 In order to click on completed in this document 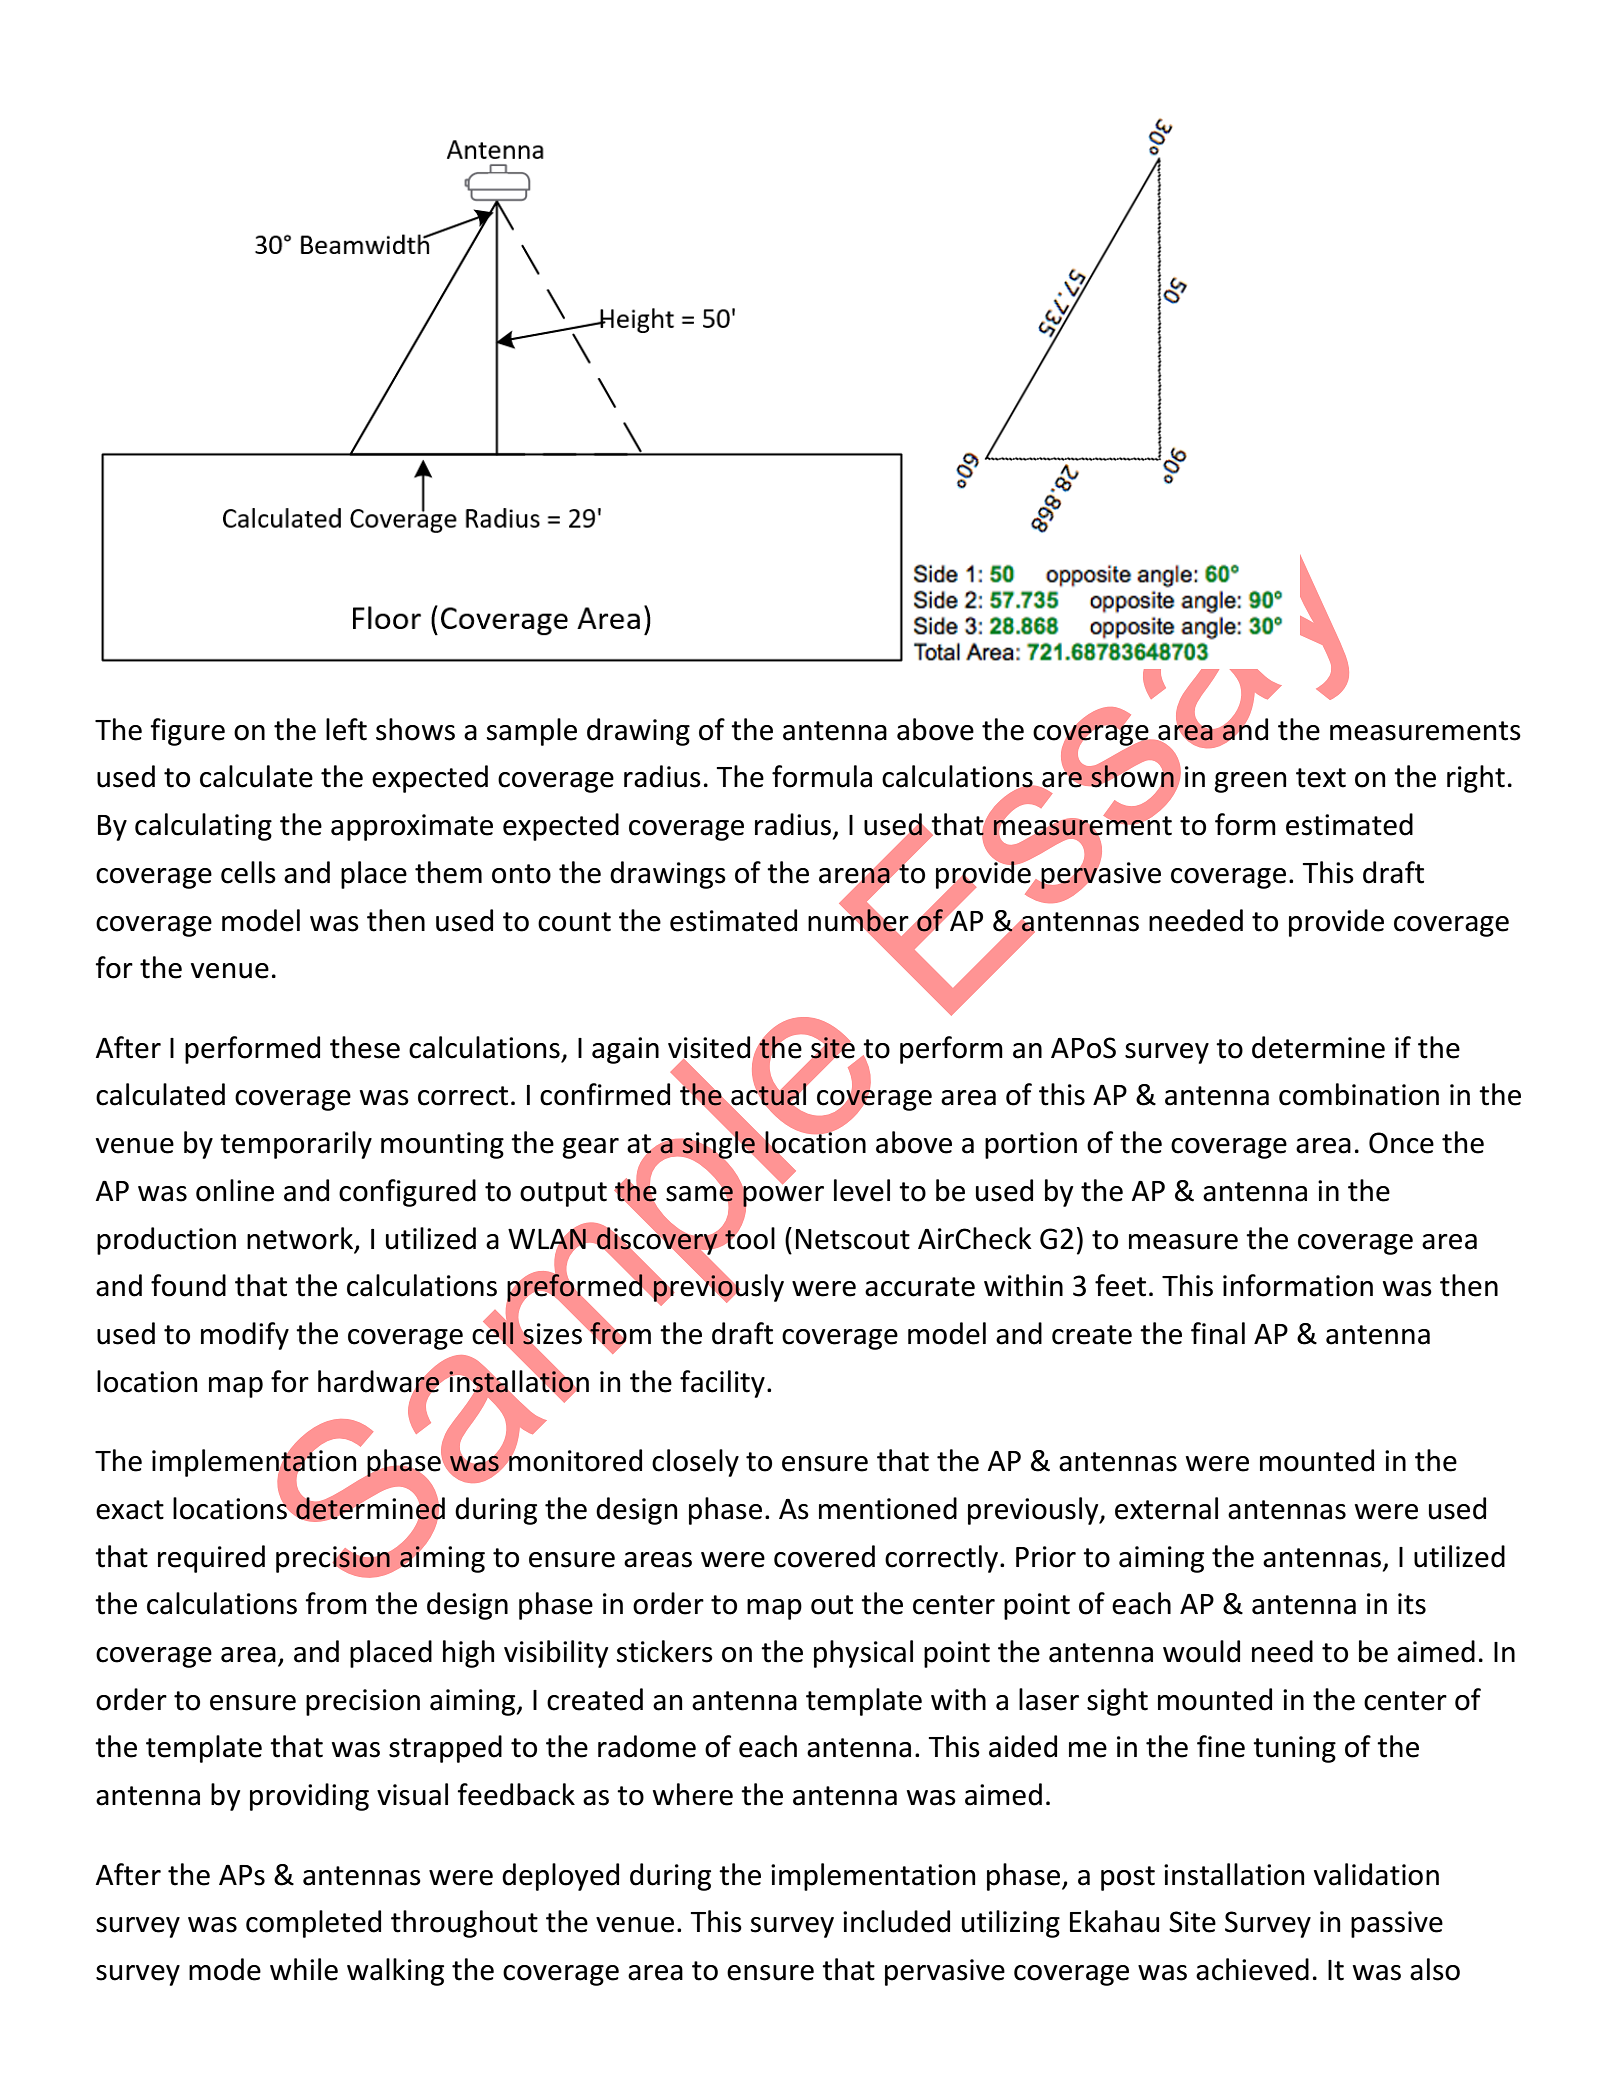, I will do `click(313, 1924)`.
